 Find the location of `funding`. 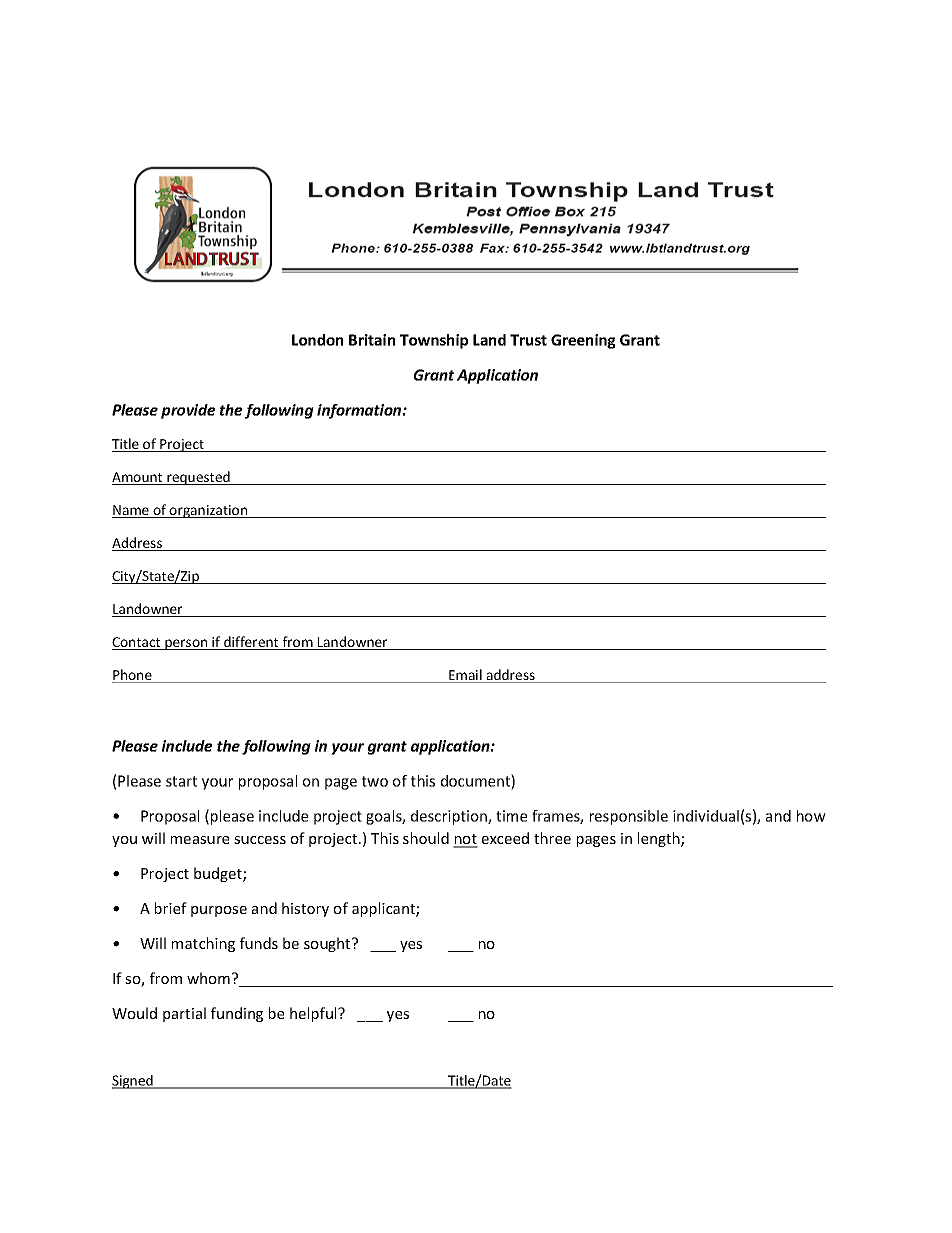

funding is located at coordinates (237, 1014).
